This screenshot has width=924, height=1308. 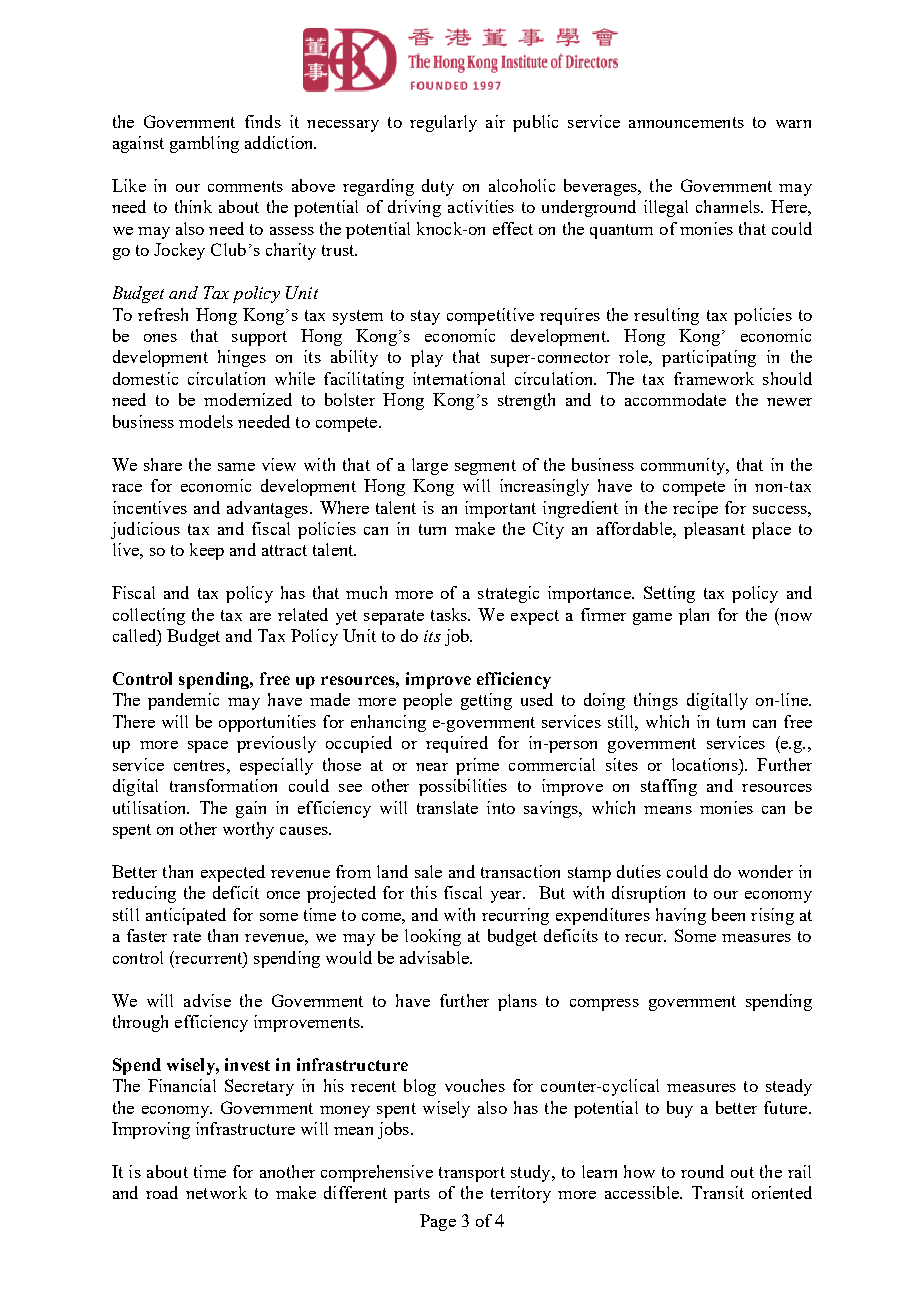 I want to click on regularly, so click(x=443, y=123).
